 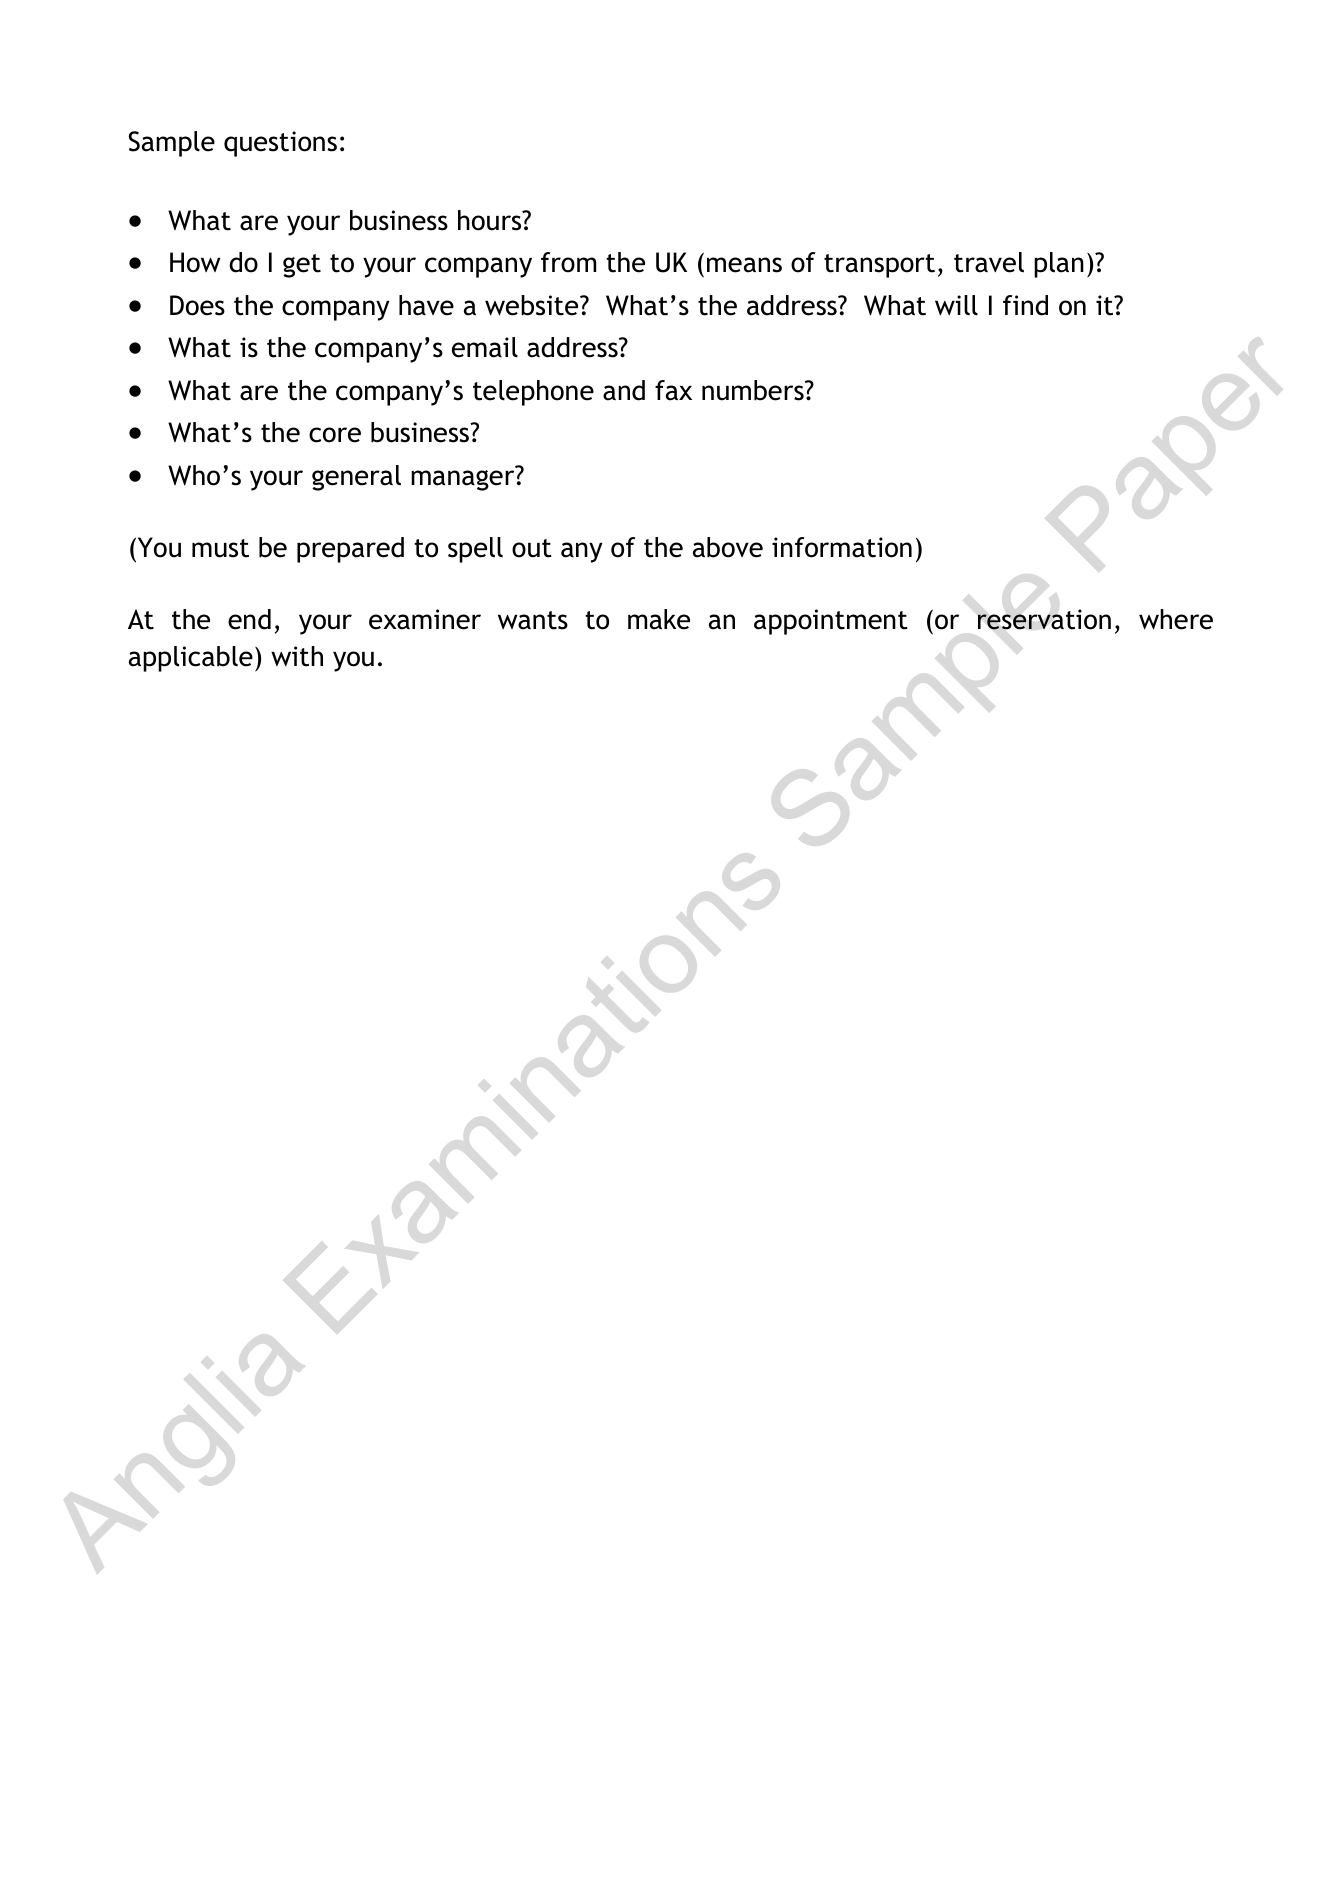 What do you see at coordinates (302, 266) in the screenshot?
I see `get` at bounding box center [302, 266].
